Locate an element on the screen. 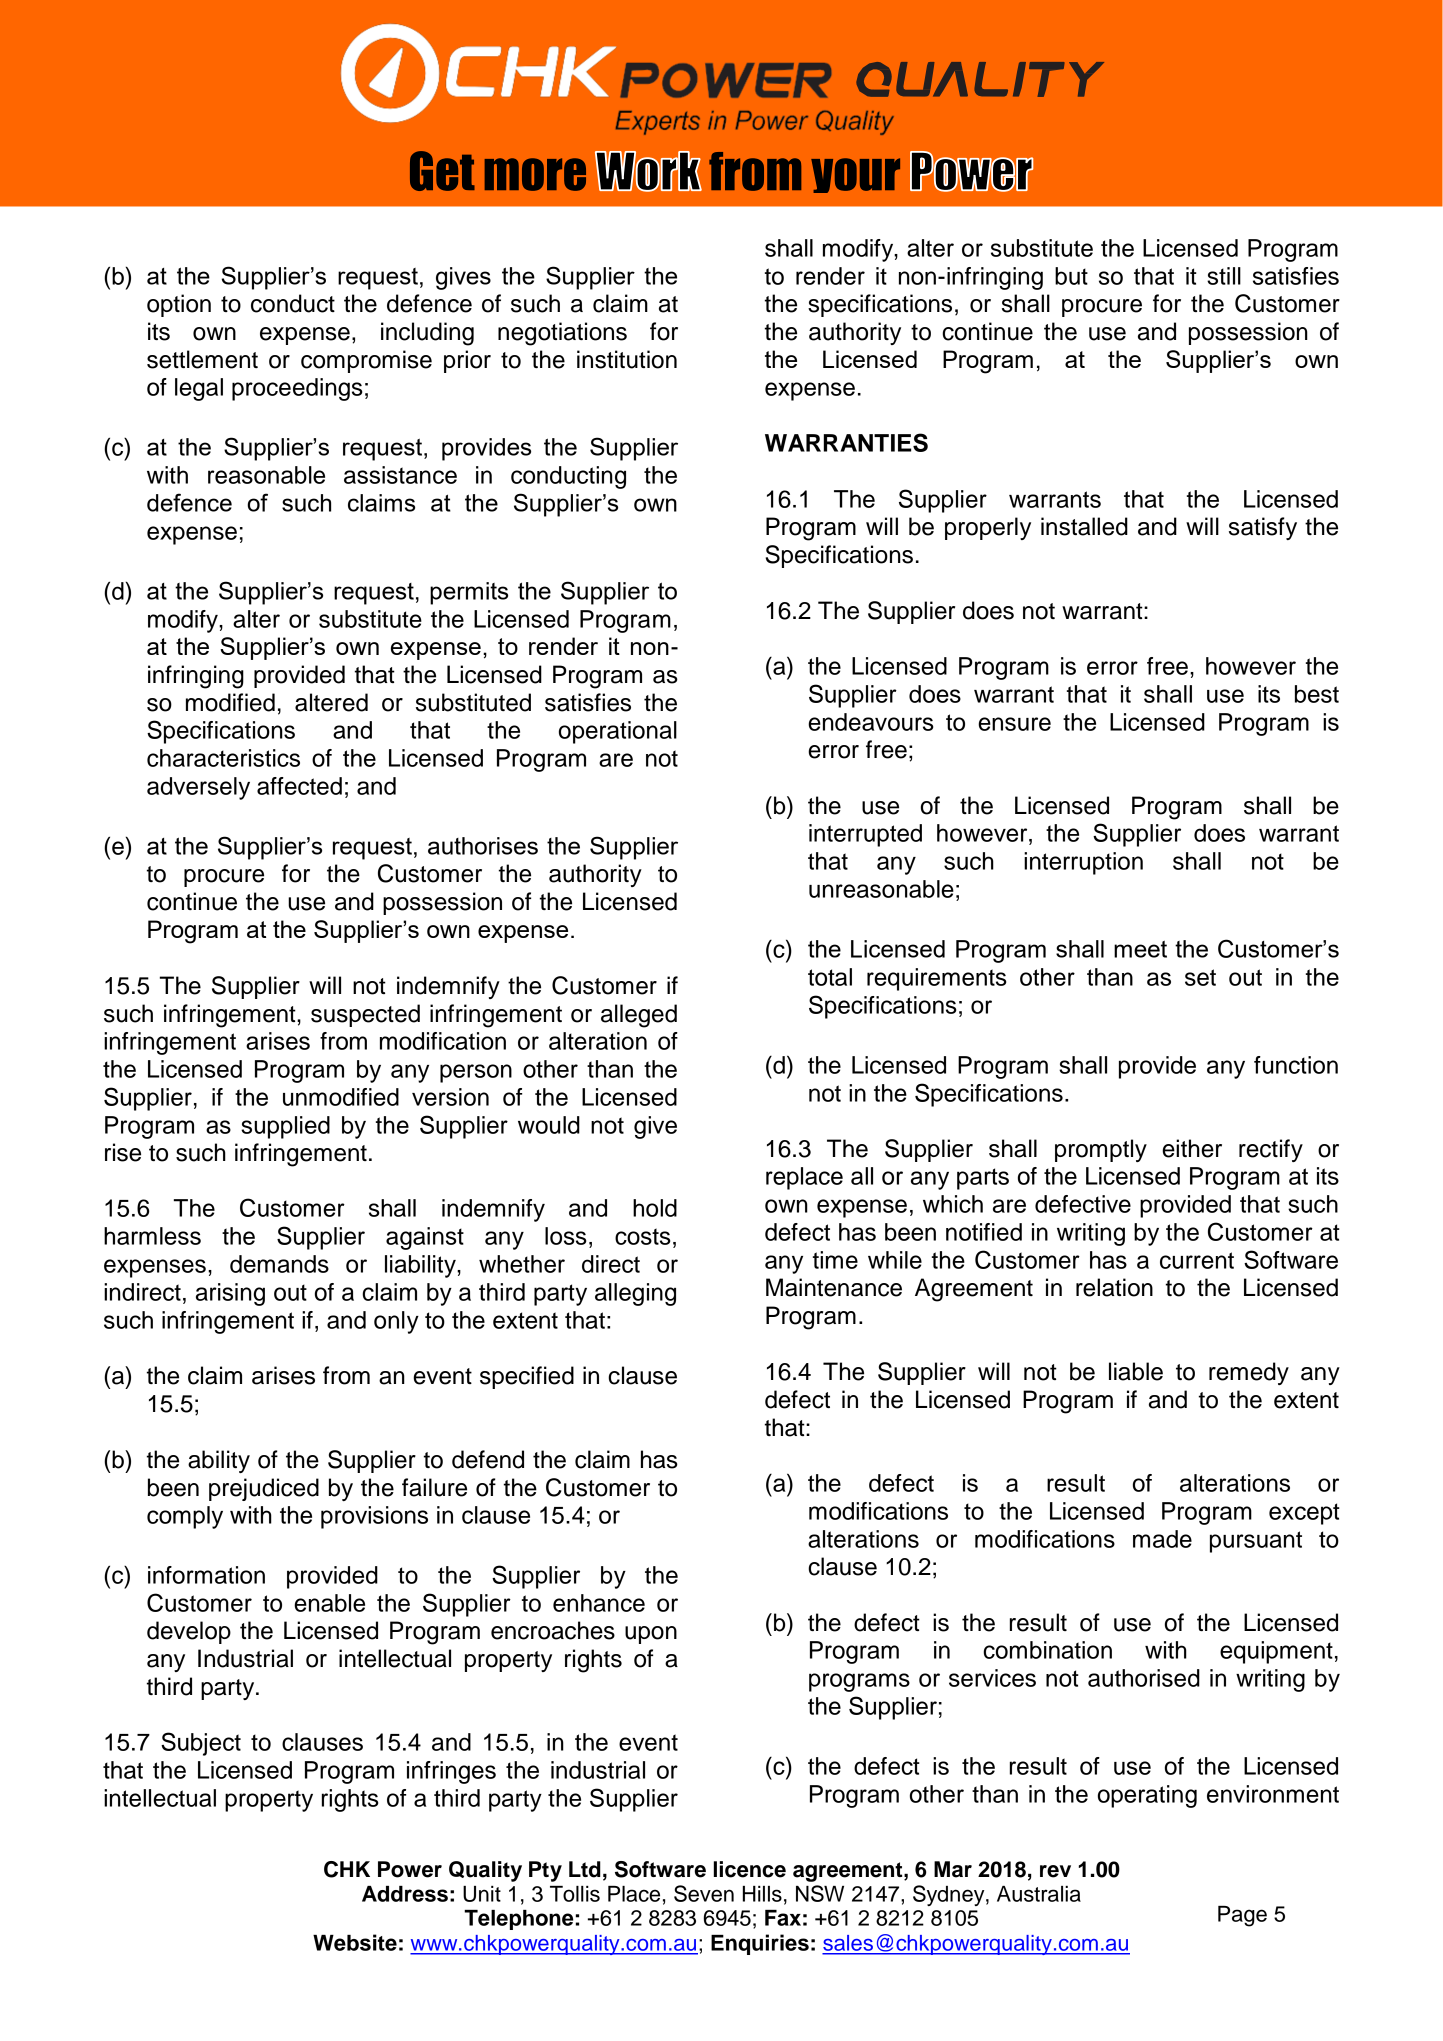 The width and height of the screenshot is (1443, 2041). Hills is located at coordinates (762, 1894).
